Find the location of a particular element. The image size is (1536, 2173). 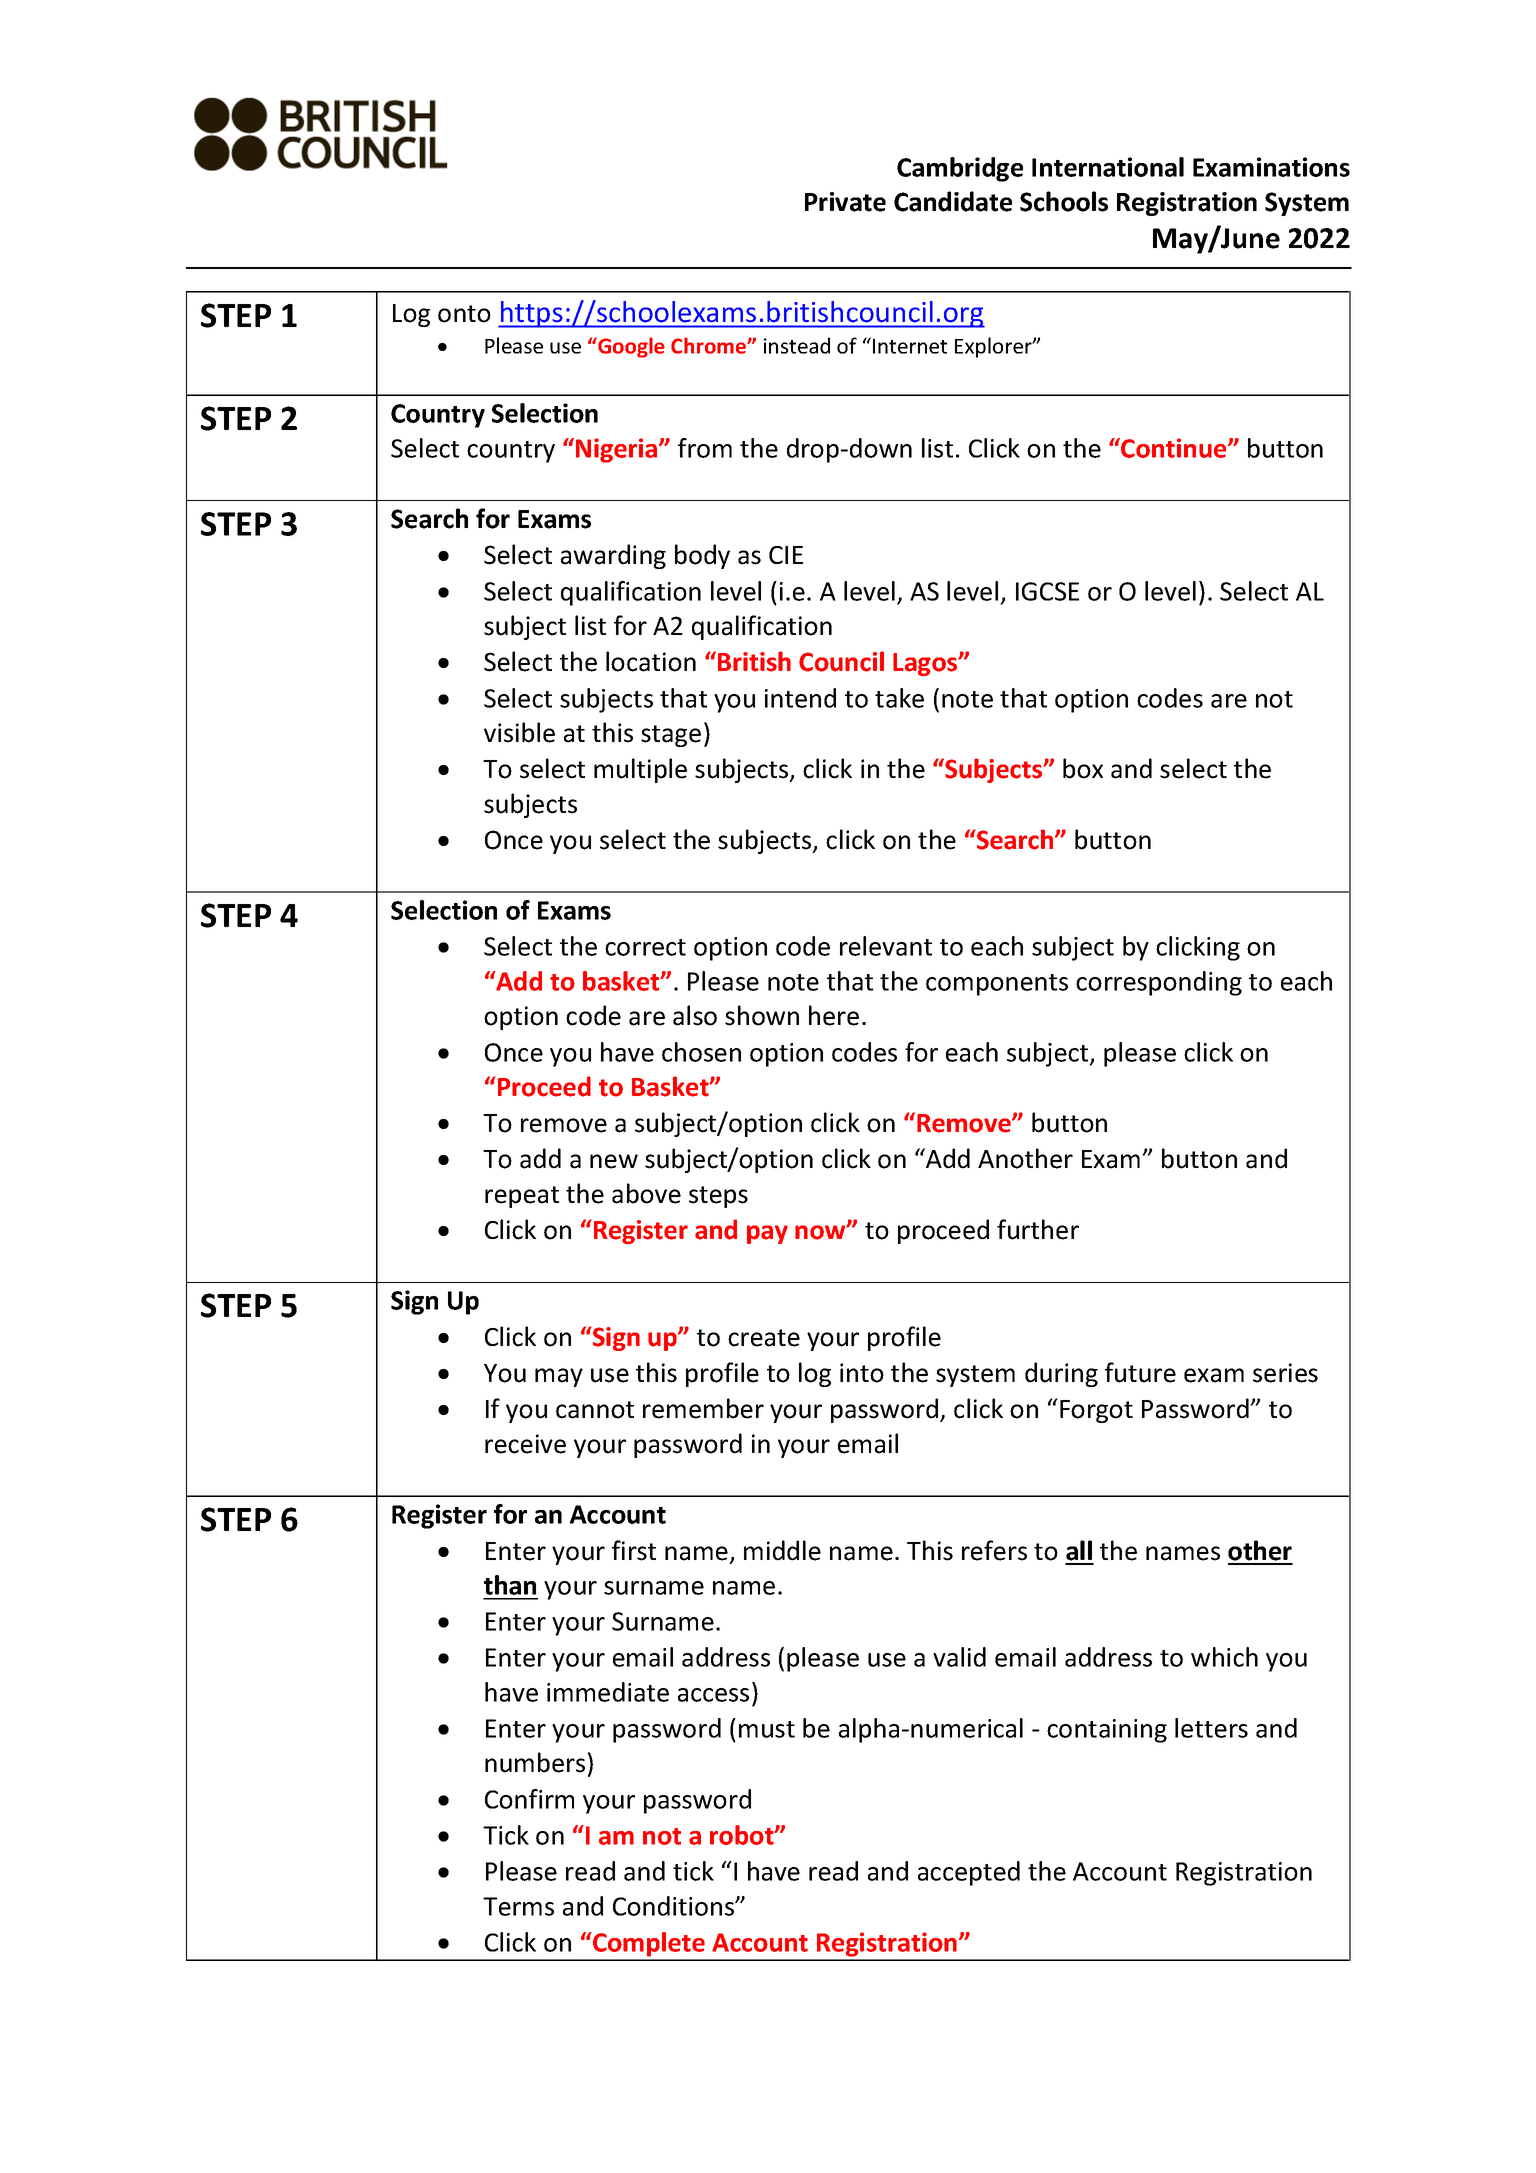

here is located at coordinates (834, 1015).
